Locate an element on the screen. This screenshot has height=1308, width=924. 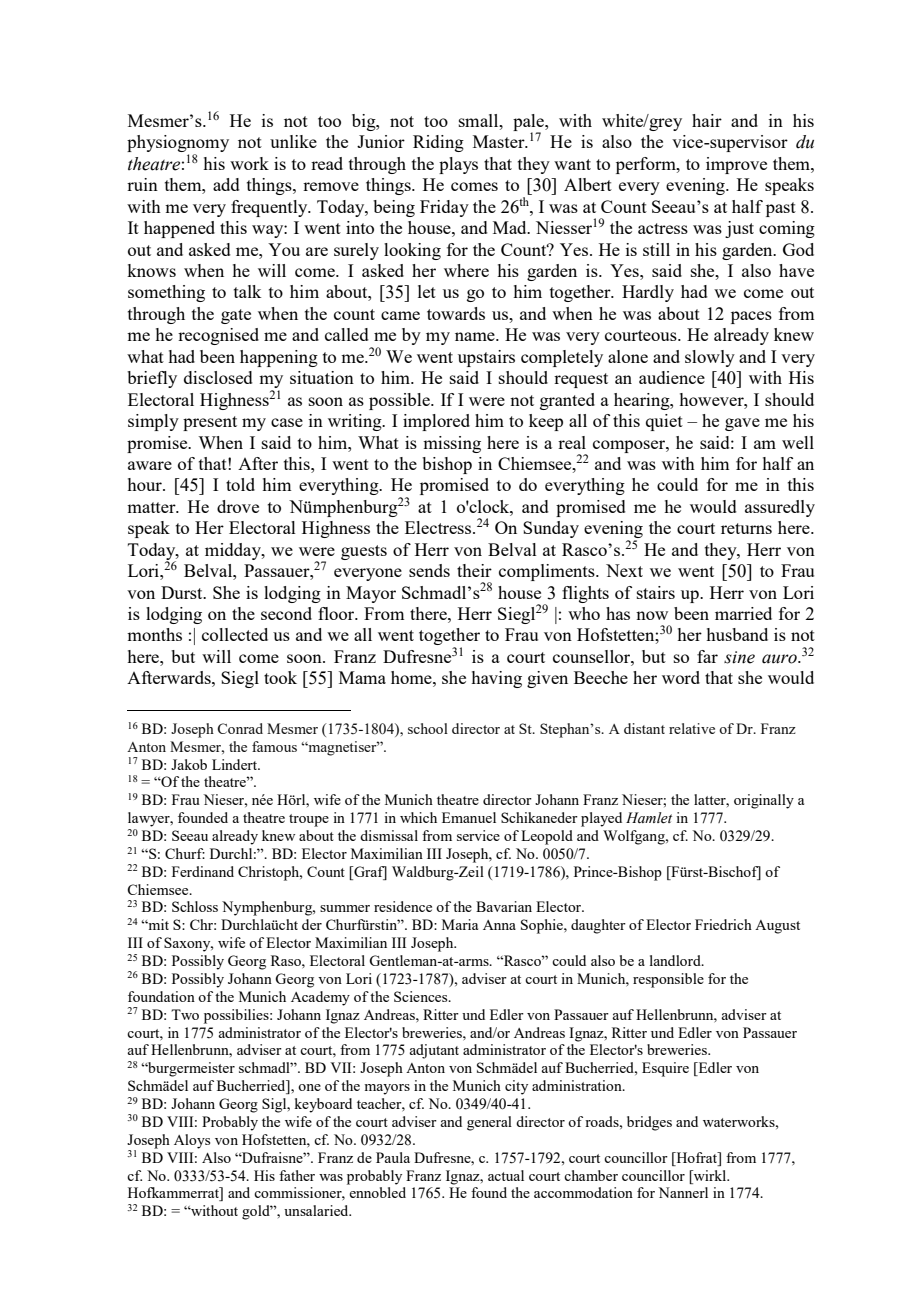
improve is located at coordinates (736, 165).
